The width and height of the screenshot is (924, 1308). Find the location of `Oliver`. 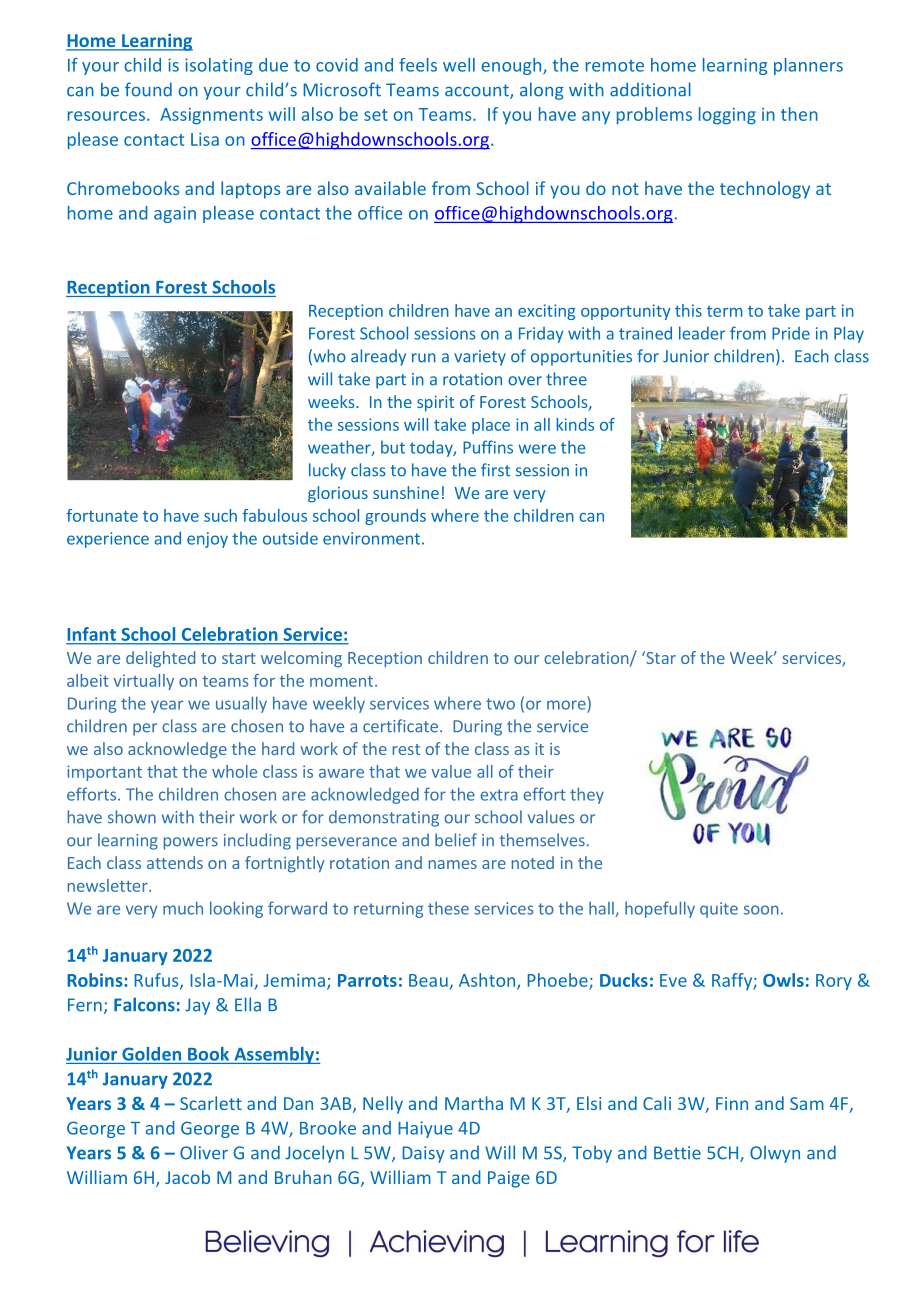

Oliver is located at coordinates (204, 1152).
